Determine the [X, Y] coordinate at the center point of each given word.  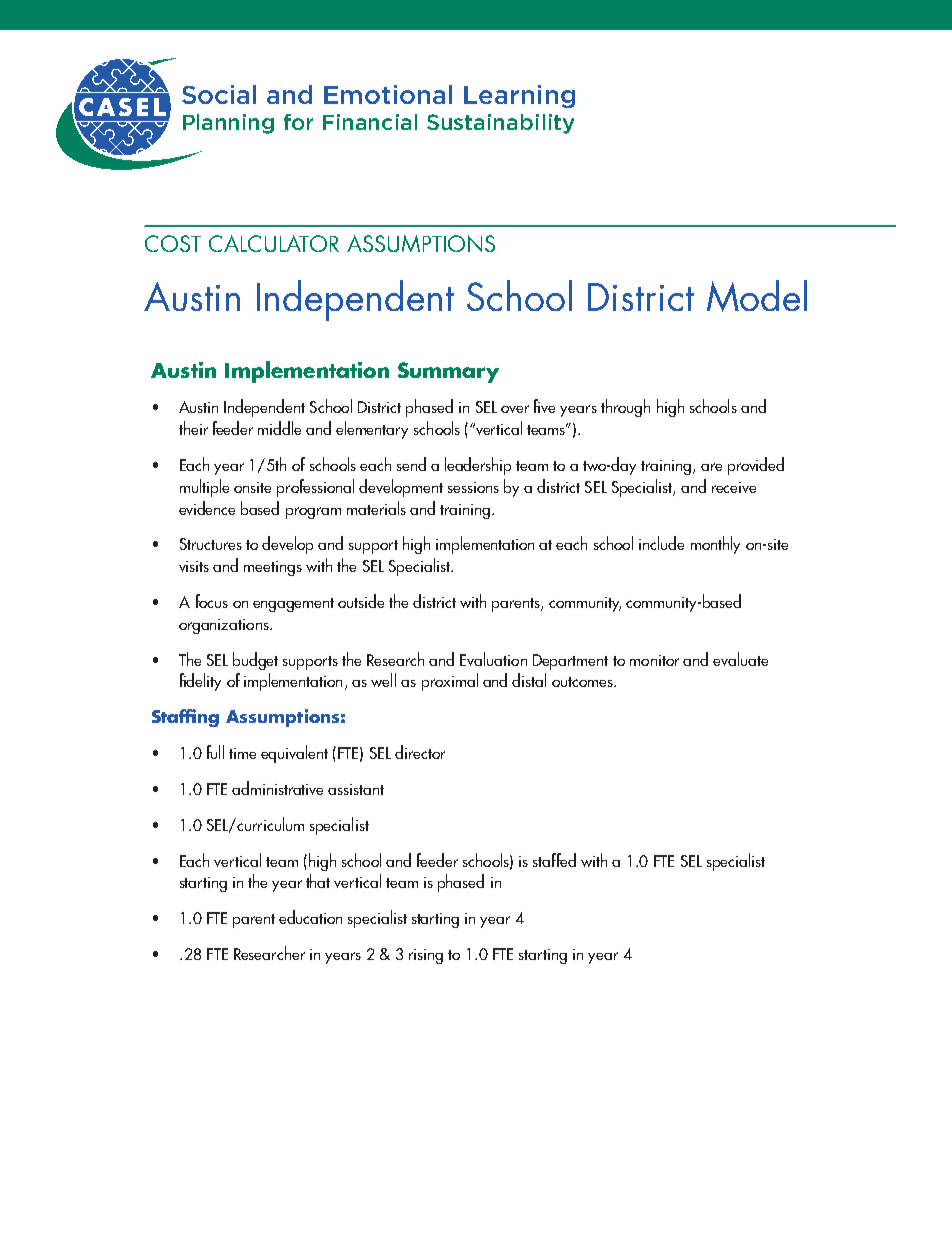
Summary [448, 372]
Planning [228, 124]
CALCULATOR [274, 243]
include [661, 543]
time [242, 753]
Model [757, 296]
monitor [654, 660]
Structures [211, 544]
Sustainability [500, 124]
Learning [519, 96]
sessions [473, 487]
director [420, 752]
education [310, 917]
